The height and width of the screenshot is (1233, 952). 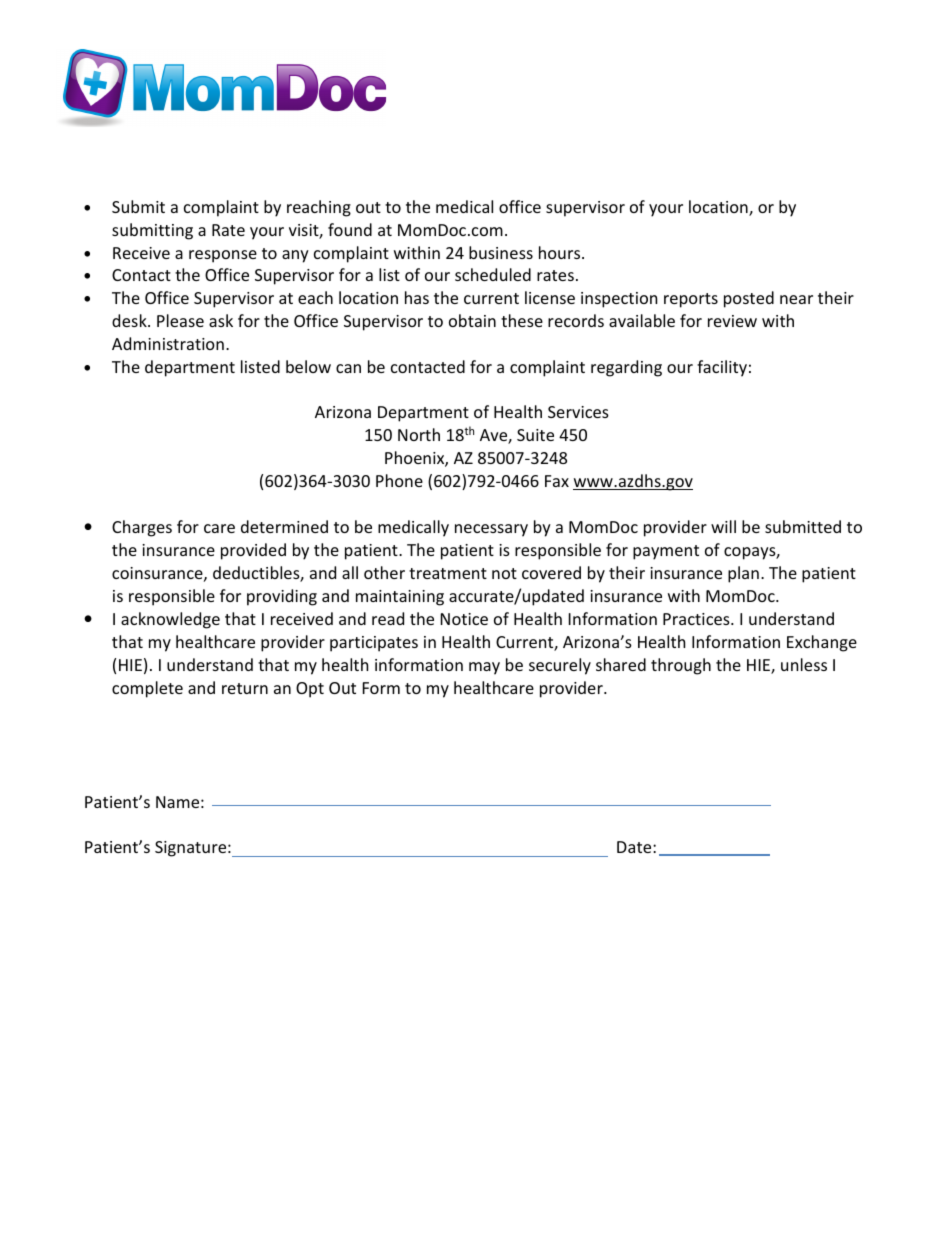 What do you see at coordinates (245, 688) in the screenshot?
I see `return` at bounding box center [245, 688].
